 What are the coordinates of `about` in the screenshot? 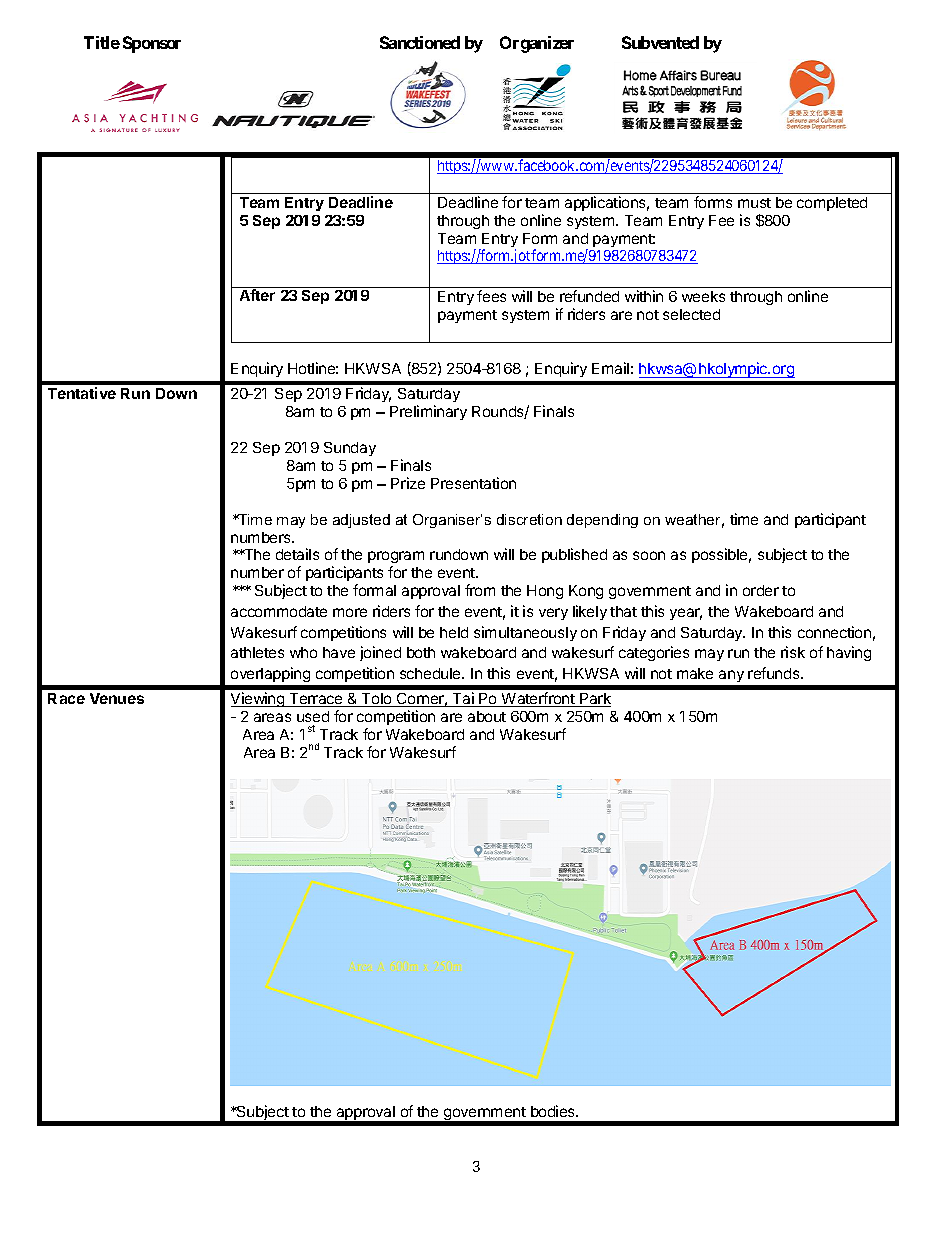 It's located at (487, 716).
